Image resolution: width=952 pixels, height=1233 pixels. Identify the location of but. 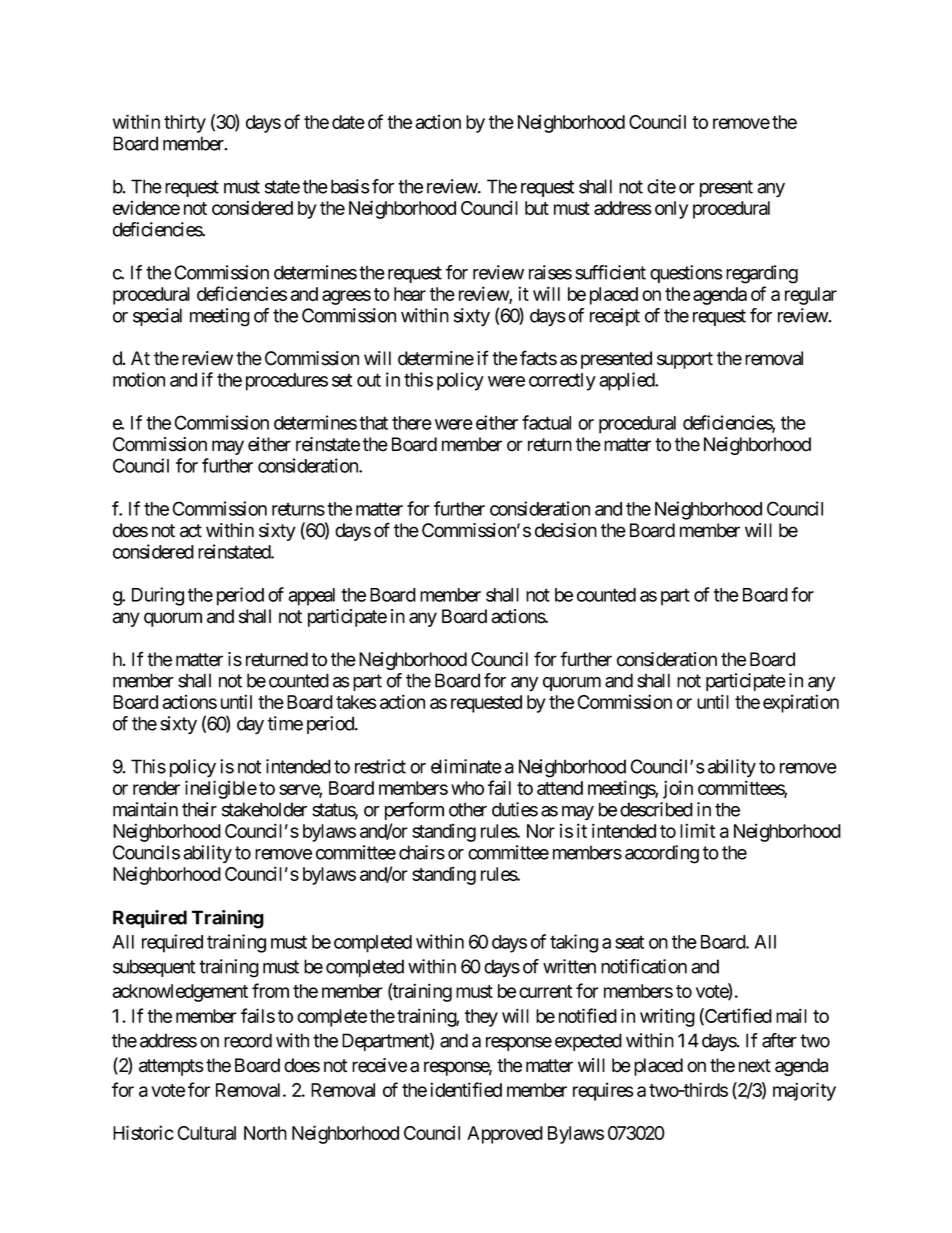
(537, 208).
